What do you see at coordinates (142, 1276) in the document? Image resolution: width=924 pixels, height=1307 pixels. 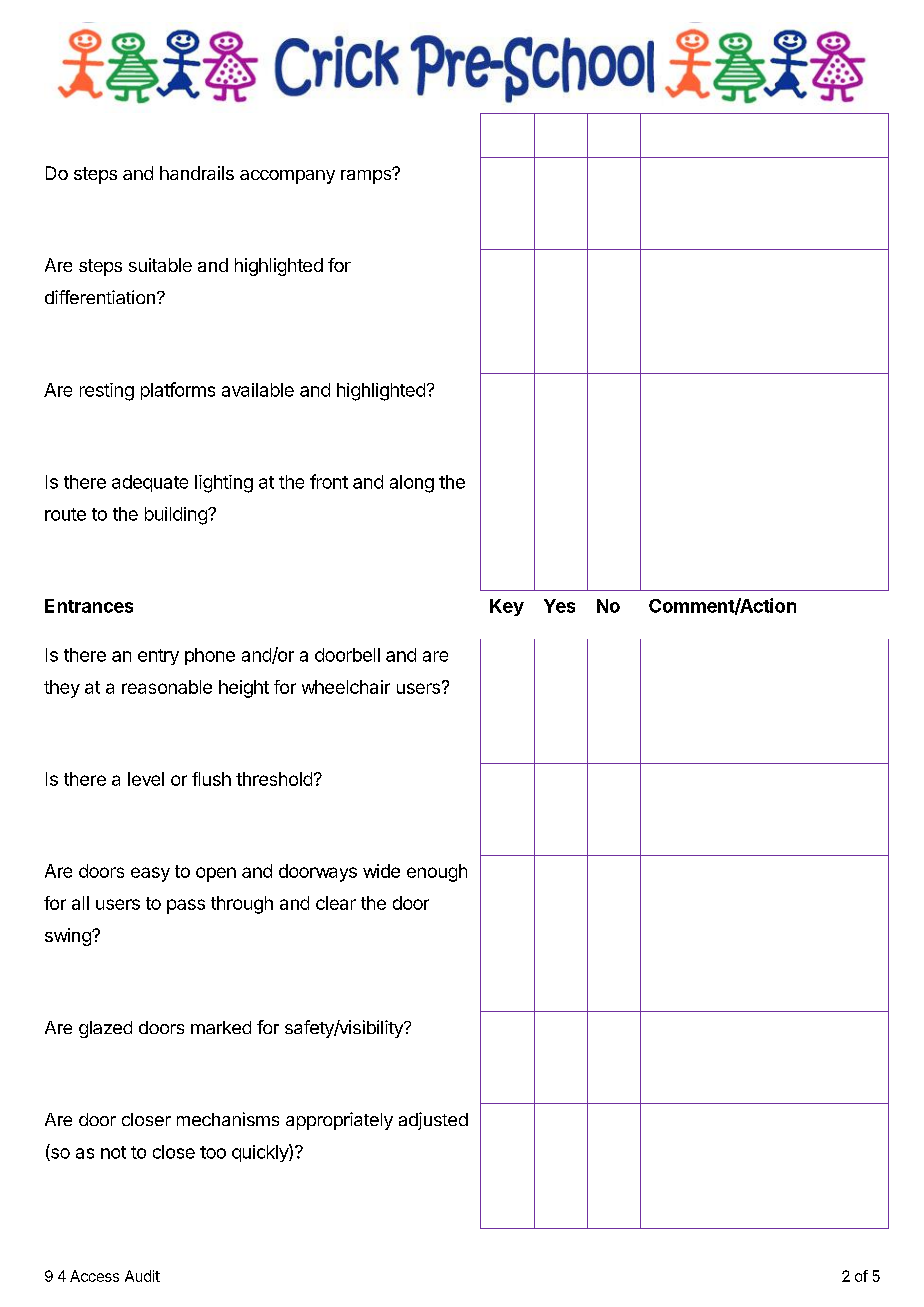 I see `Audit` at bounding box center [142, 1276].
